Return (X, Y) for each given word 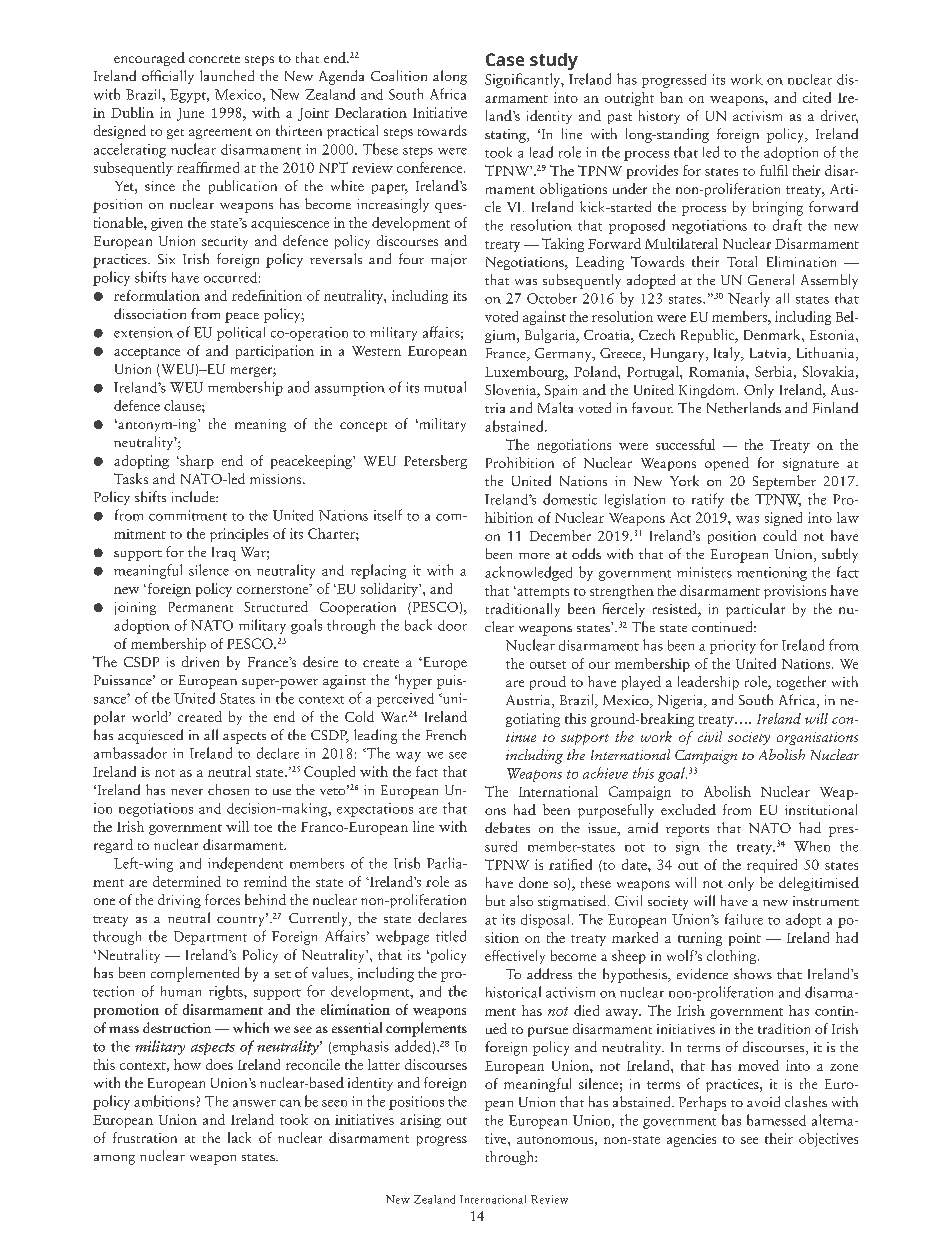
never (187, 792)
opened (727, 464)
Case (505, 59)
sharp (196, 462)
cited (817, 97)
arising (420, 1121)
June (190, 114)
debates (507, 827)
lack (239, 1137)
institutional (821, 809)
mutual (445, 387)
